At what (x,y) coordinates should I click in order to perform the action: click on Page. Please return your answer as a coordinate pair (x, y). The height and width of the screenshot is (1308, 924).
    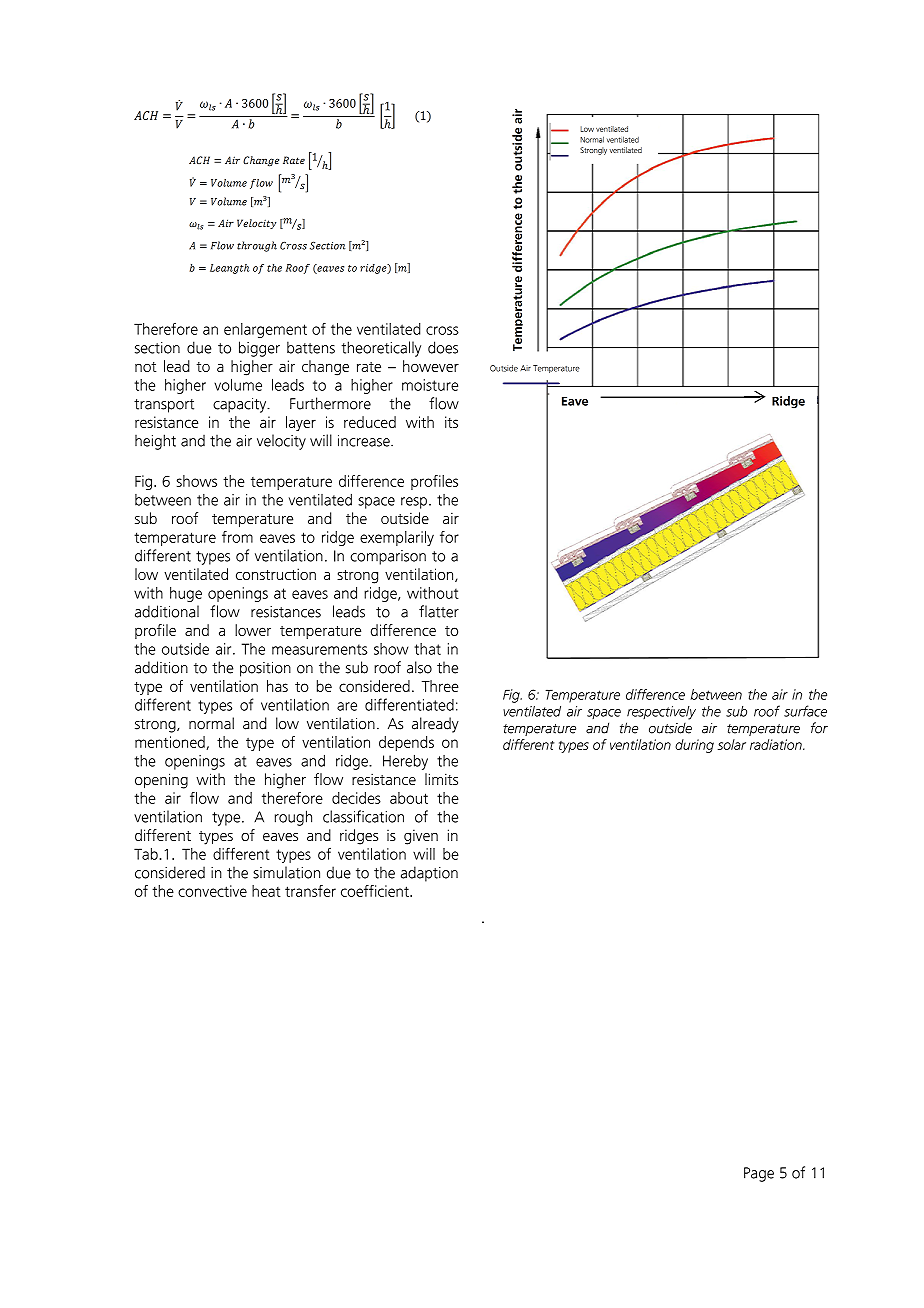
    Looking at the image, I should click on (759, 1174).
